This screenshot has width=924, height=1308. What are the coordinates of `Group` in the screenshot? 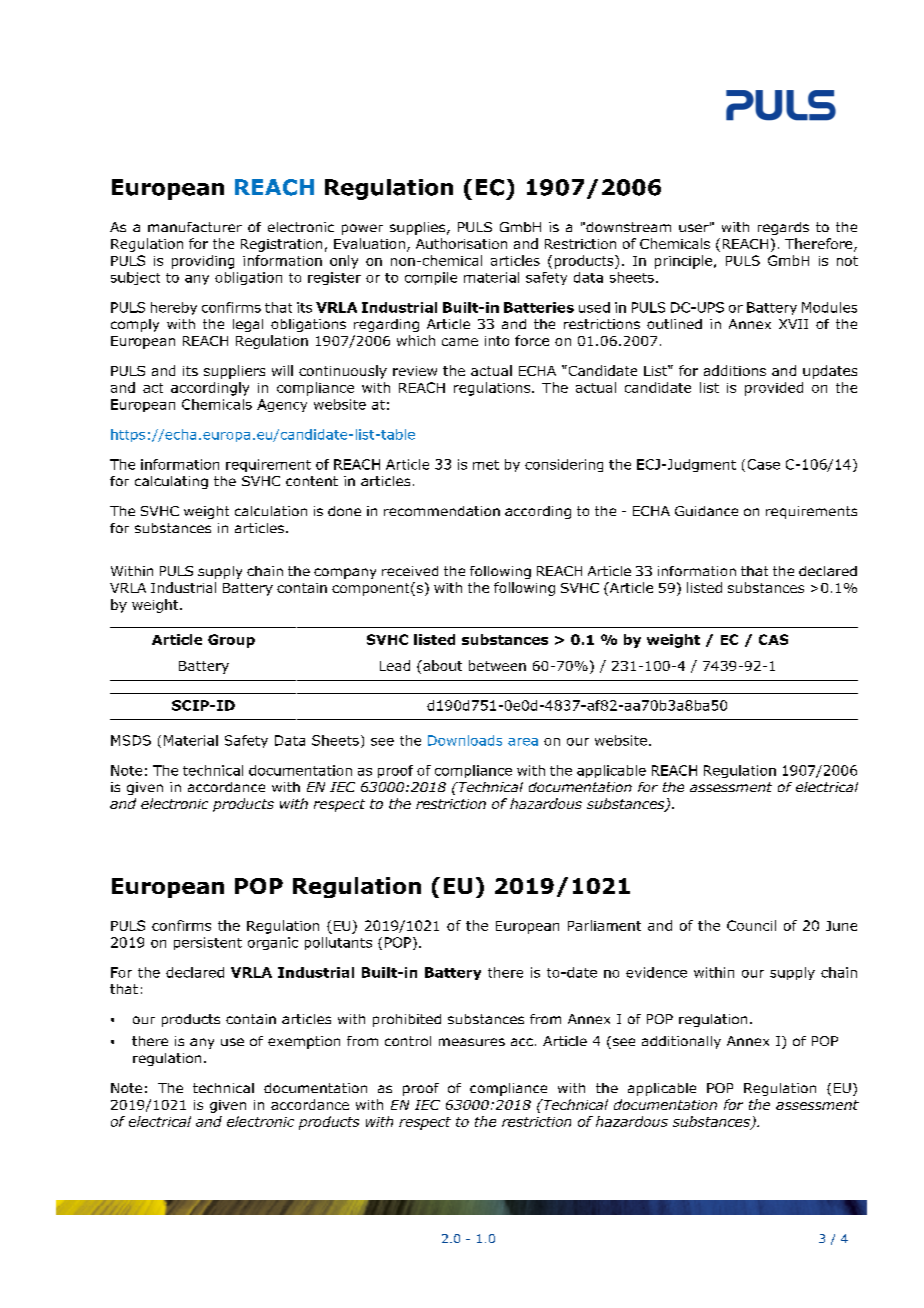 It's located at (231, 641).
